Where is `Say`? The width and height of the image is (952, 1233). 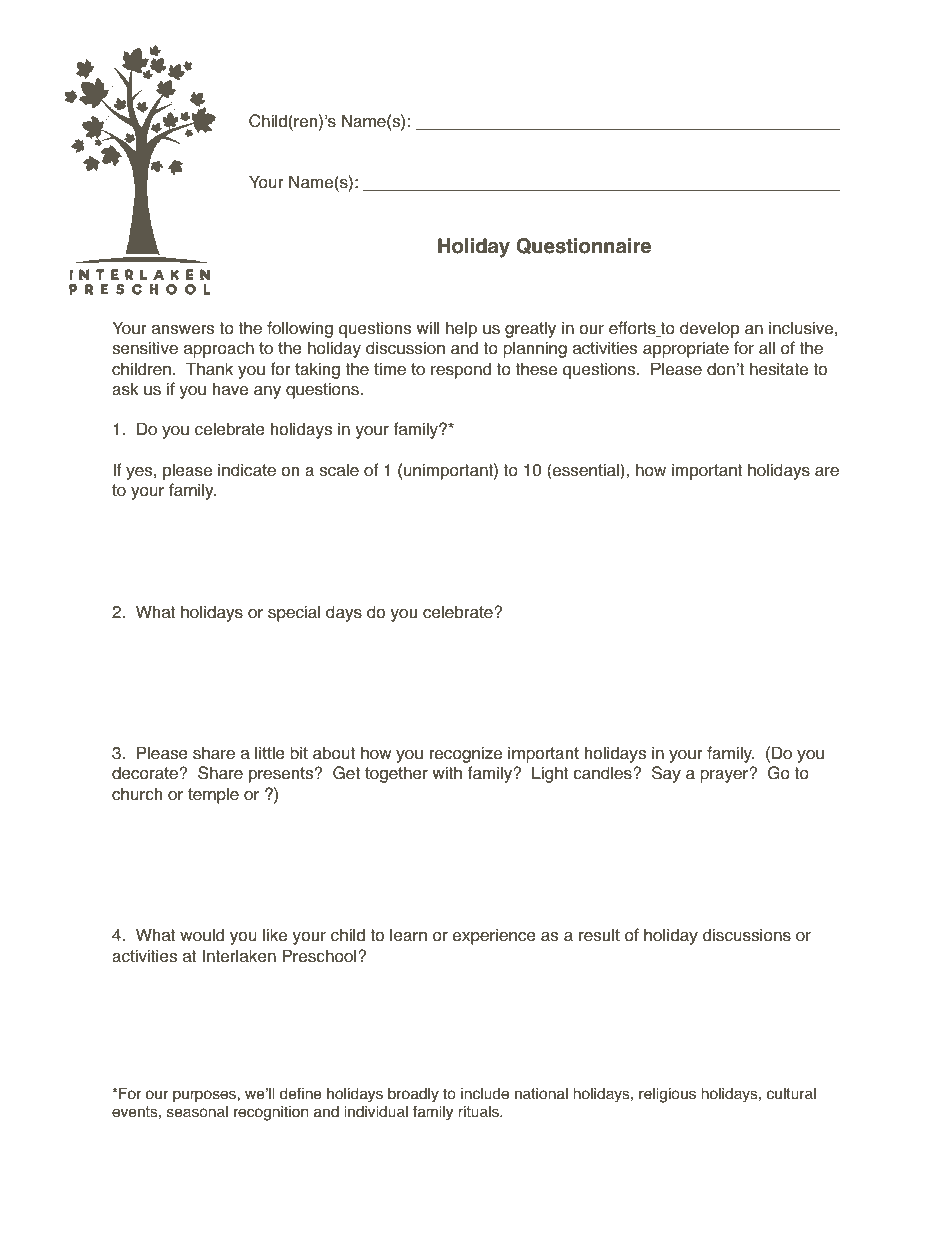 Say is located at coordinates (666, 774).
